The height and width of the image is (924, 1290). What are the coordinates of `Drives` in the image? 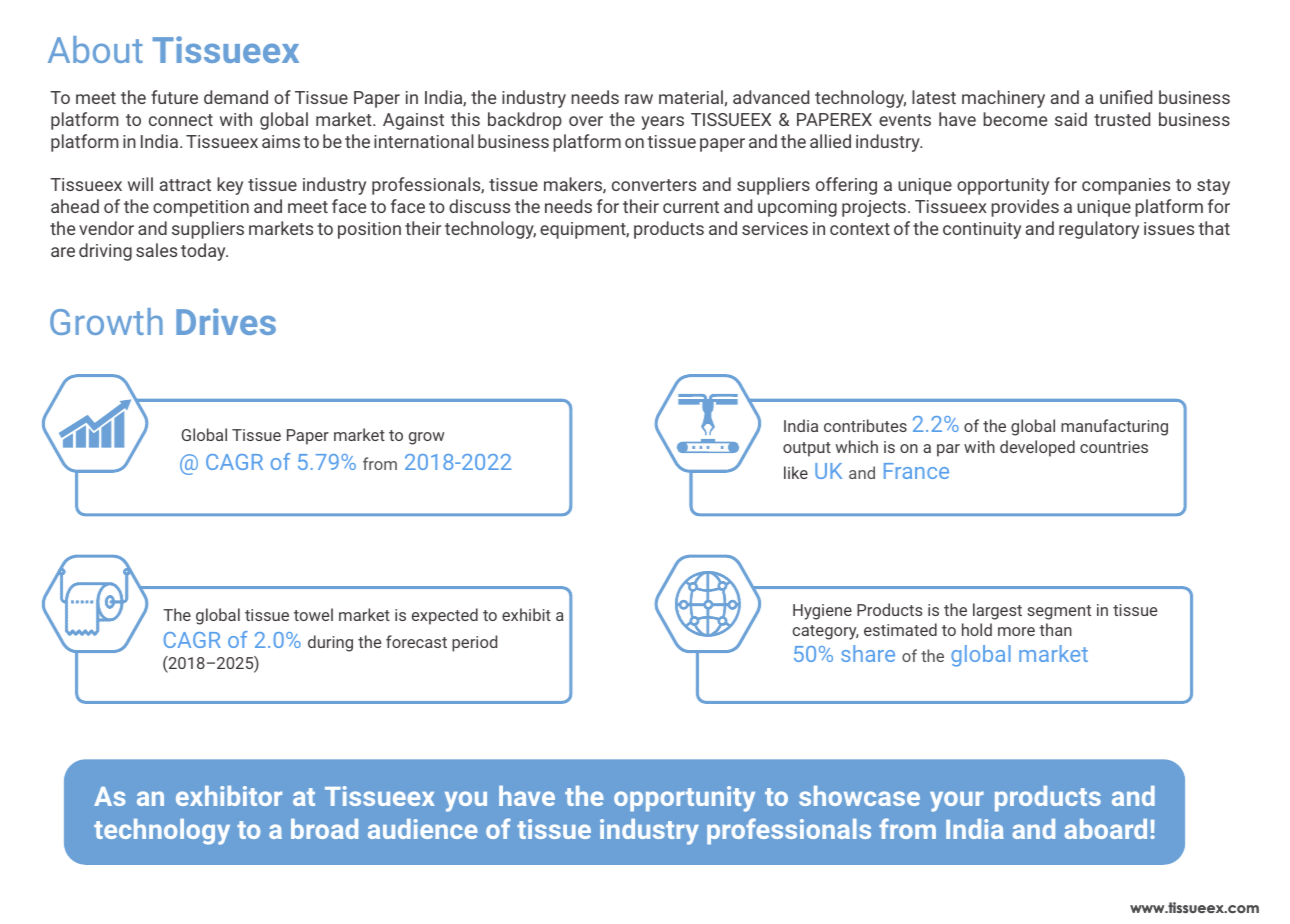 It's located at (226, 321).
